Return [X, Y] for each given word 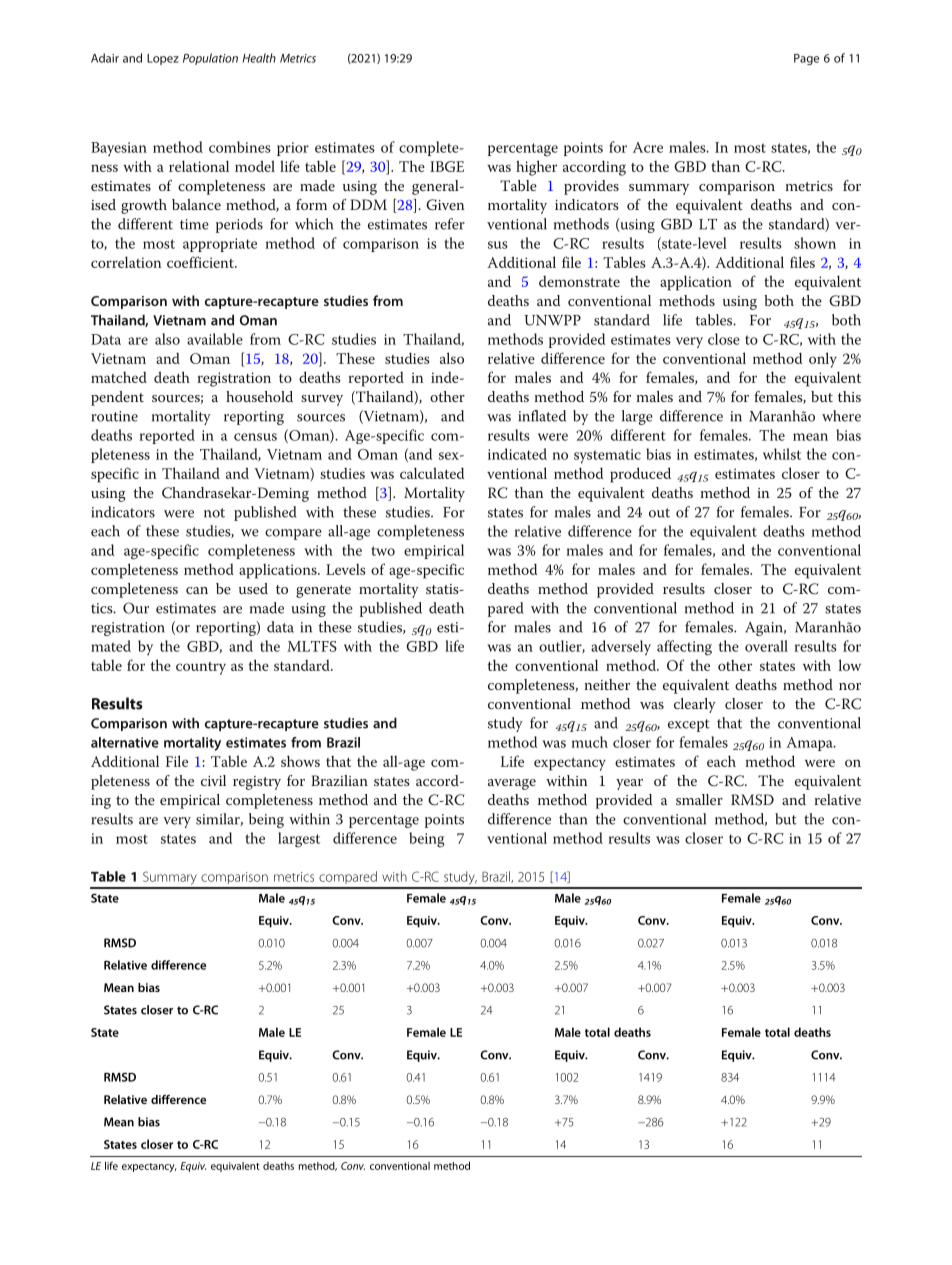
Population [210, 59]
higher [536, 168]
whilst [782, 454]
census [255, 437]
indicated [517, 454]
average [512, 784]
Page [806, 59]
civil [213, 780]
